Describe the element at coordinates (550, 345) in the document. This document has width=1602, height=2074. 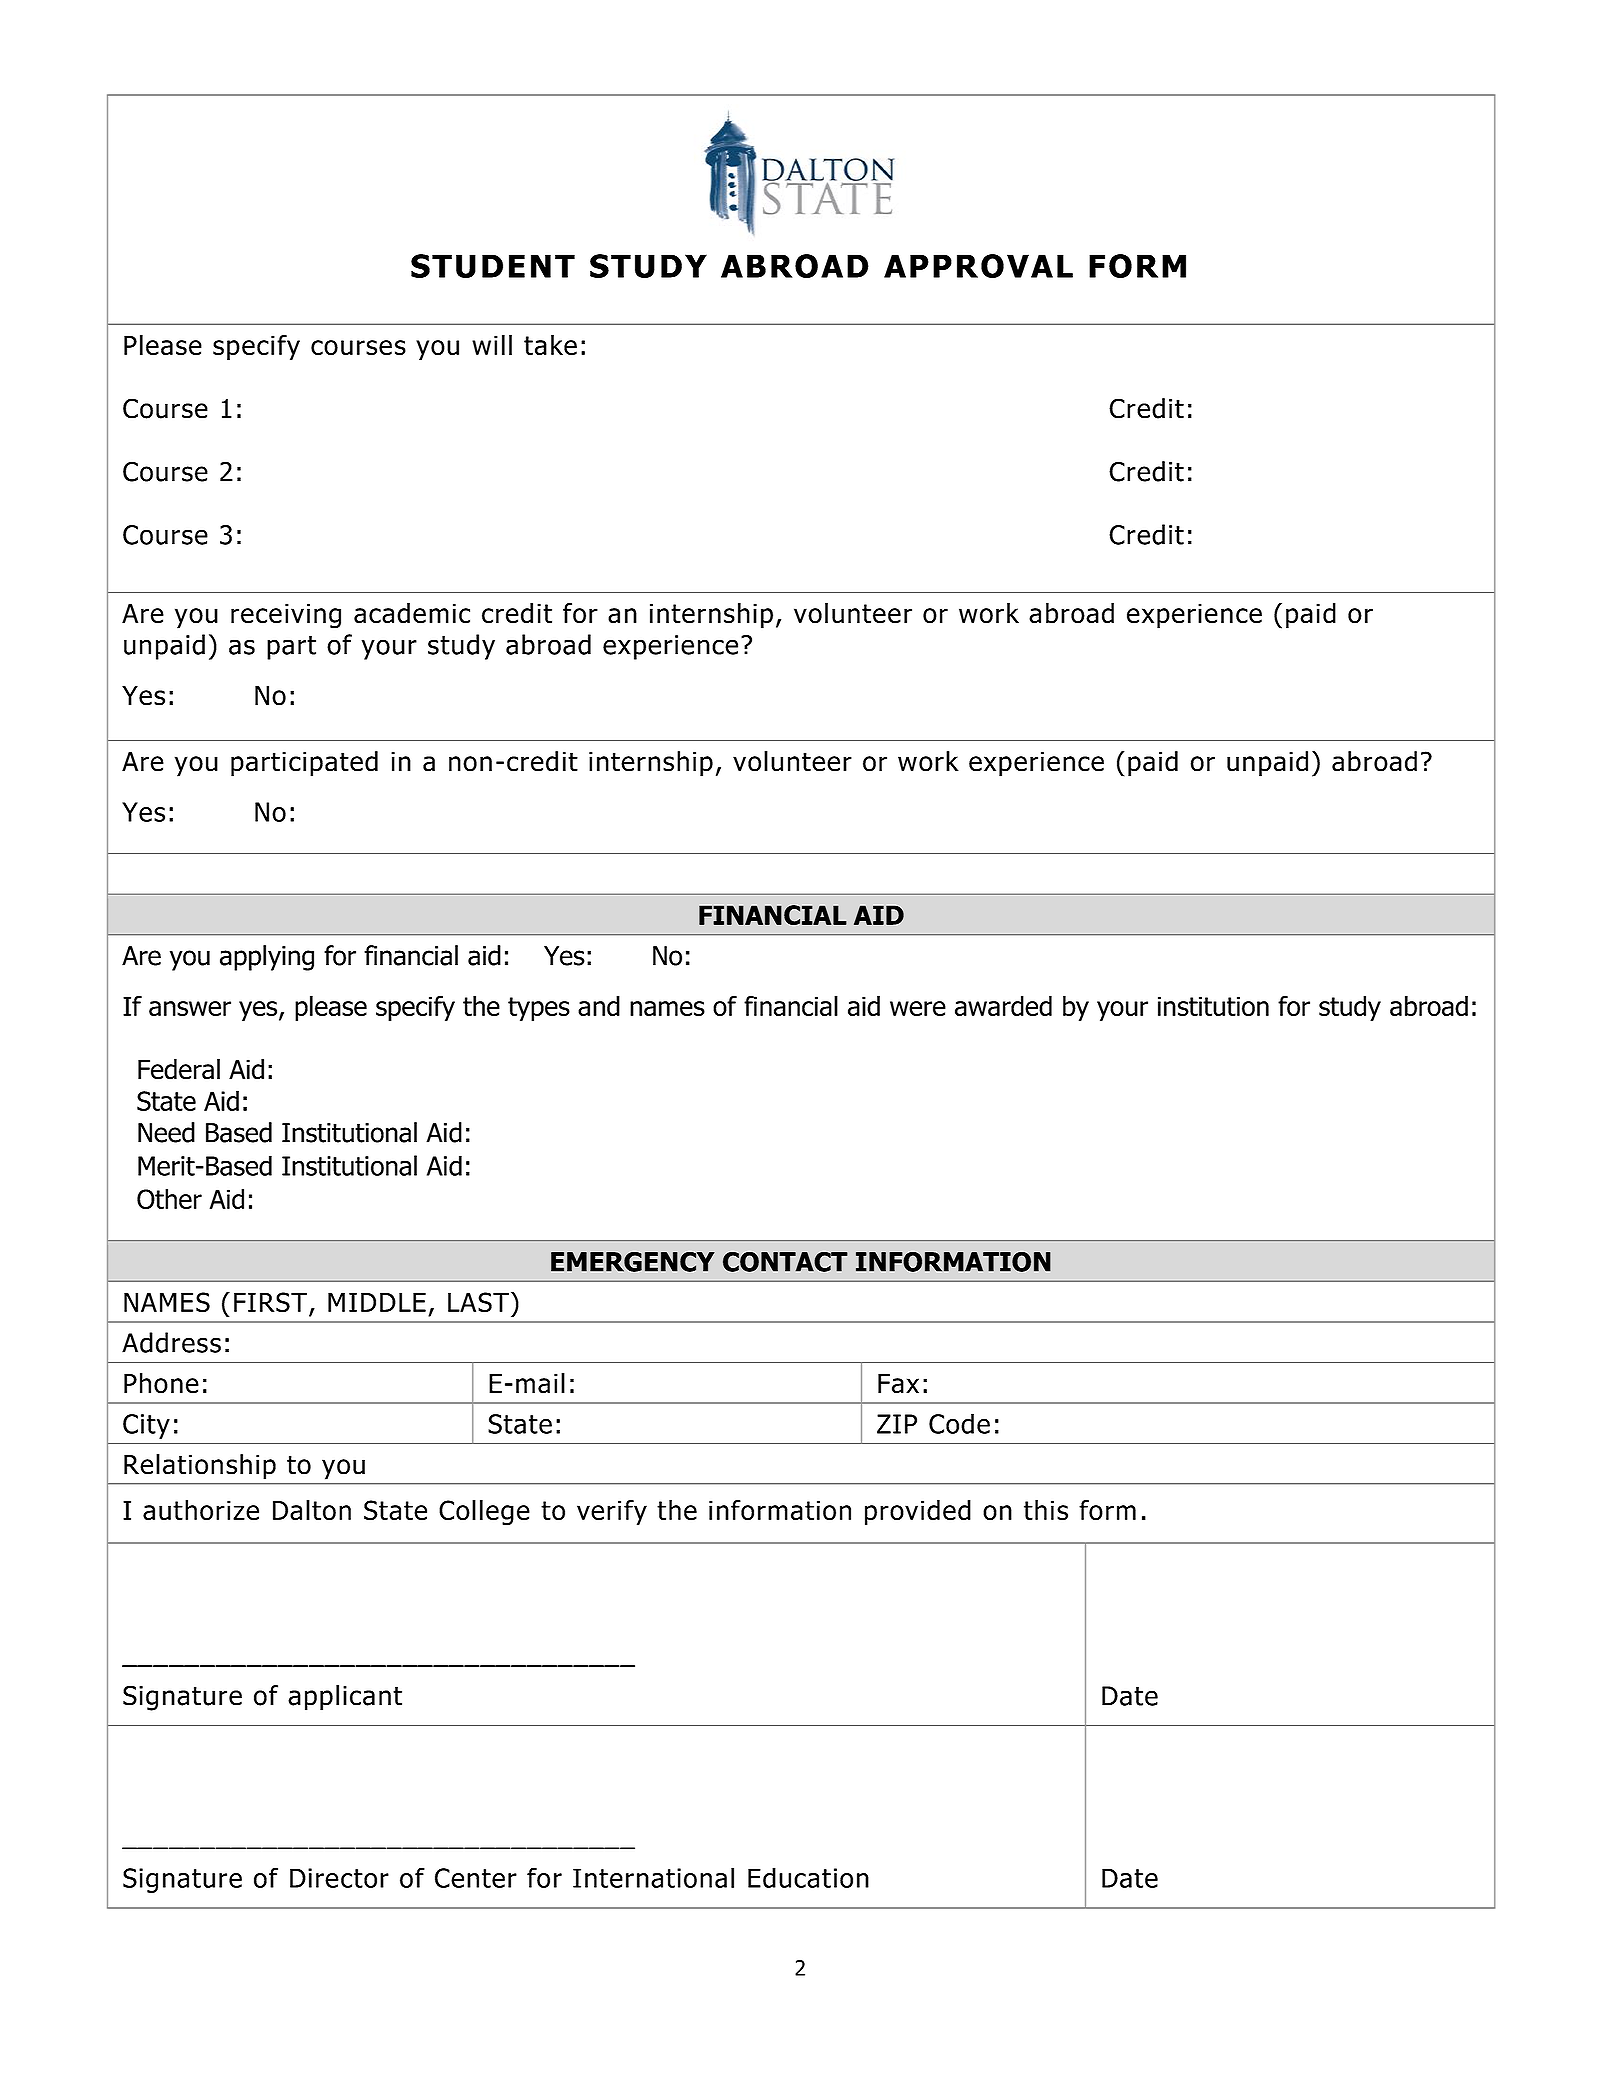
I see `take` at that location.
